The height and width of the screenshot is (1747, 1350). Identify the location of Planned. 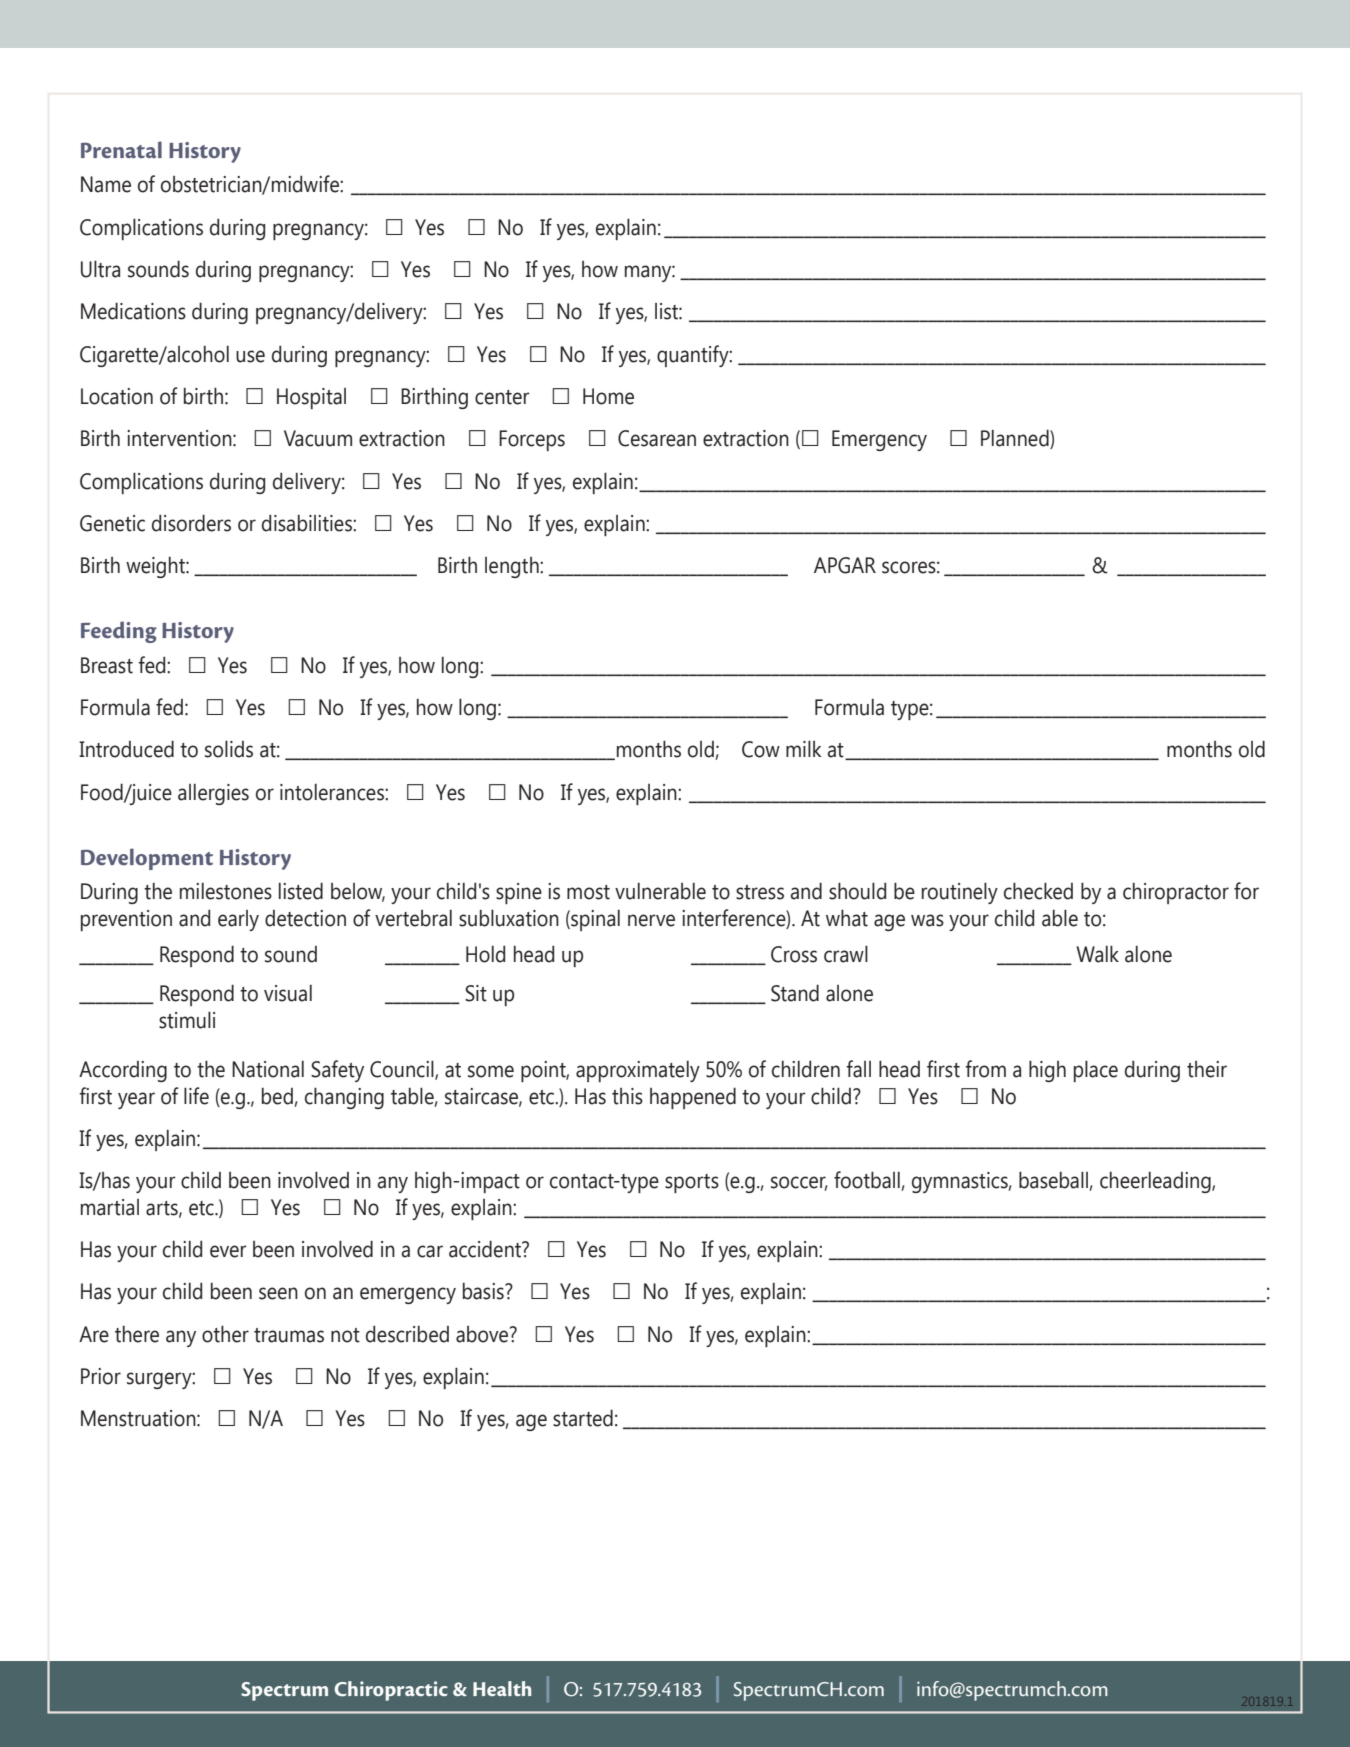
(1016, 439).
